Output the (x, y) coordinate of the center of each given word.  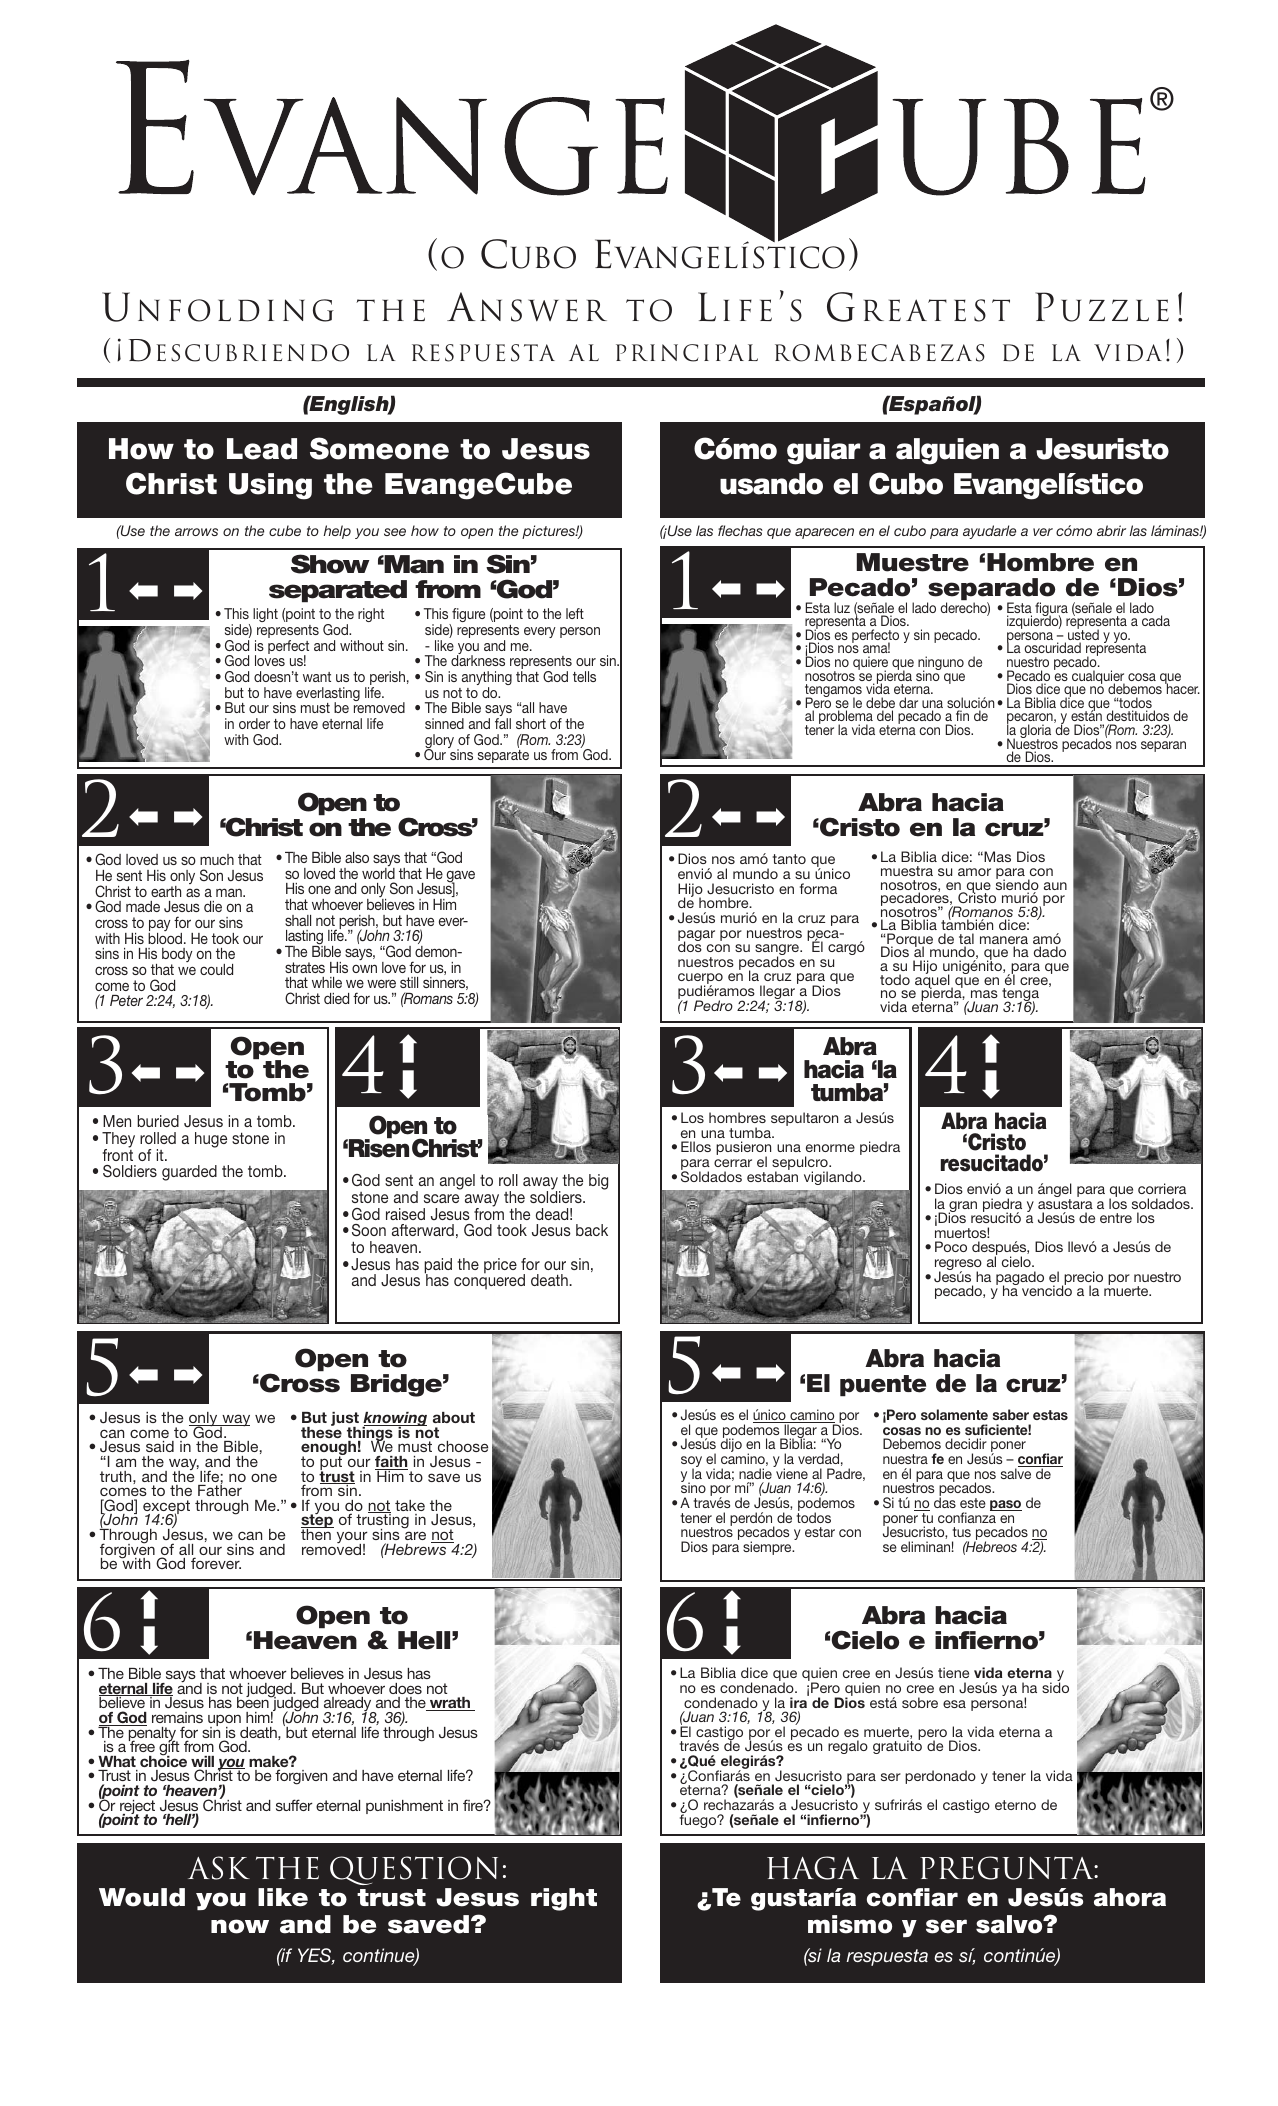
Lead (262, 449)
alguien (947, 451)
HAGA (813, 1868)
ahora (1130, 1897)
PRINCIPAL (687, 353)
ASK (219, 1868)
